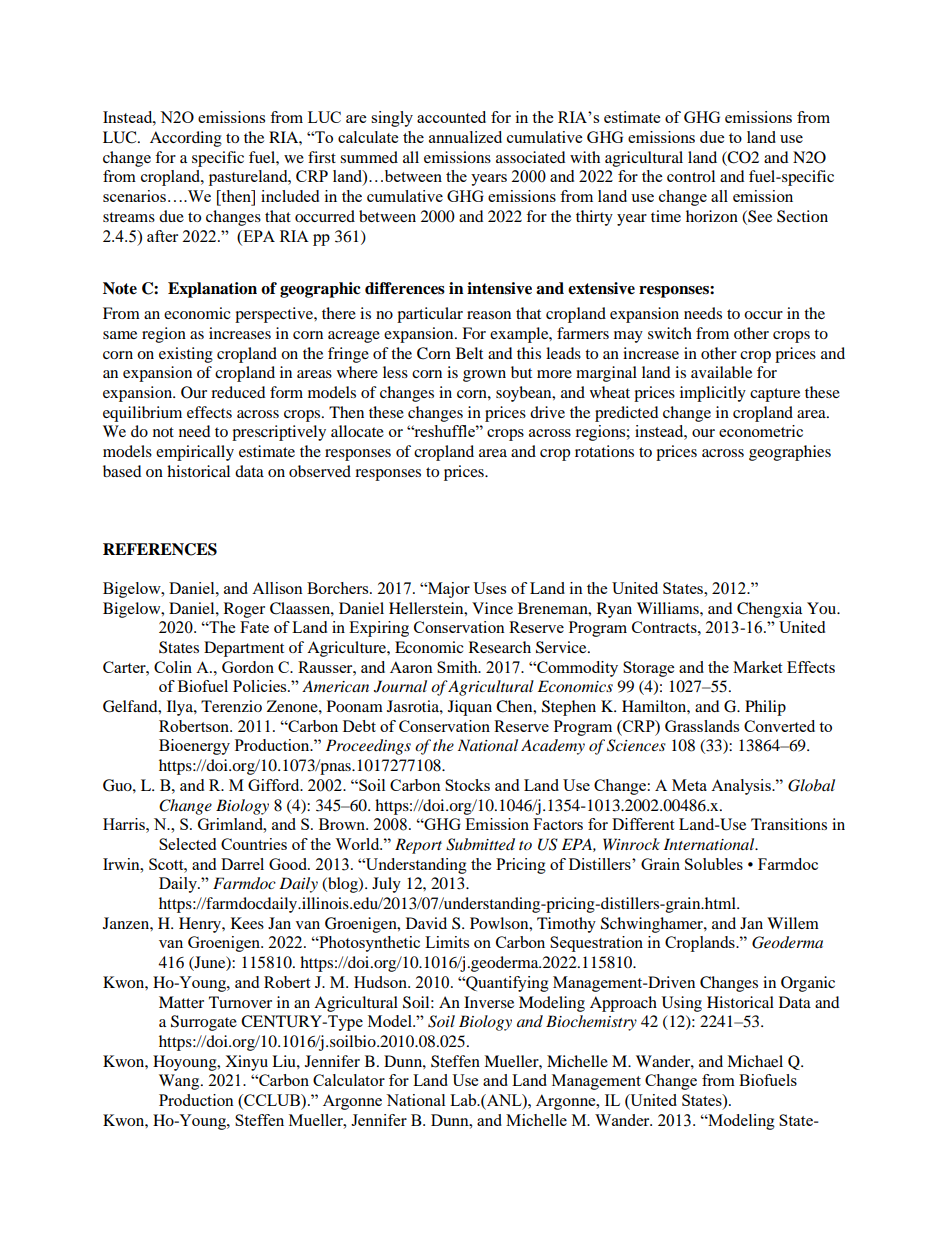 This image has height=1233, width=952. Describe the element at coordinates (186, 139) in the image. I see `According` at that location.
